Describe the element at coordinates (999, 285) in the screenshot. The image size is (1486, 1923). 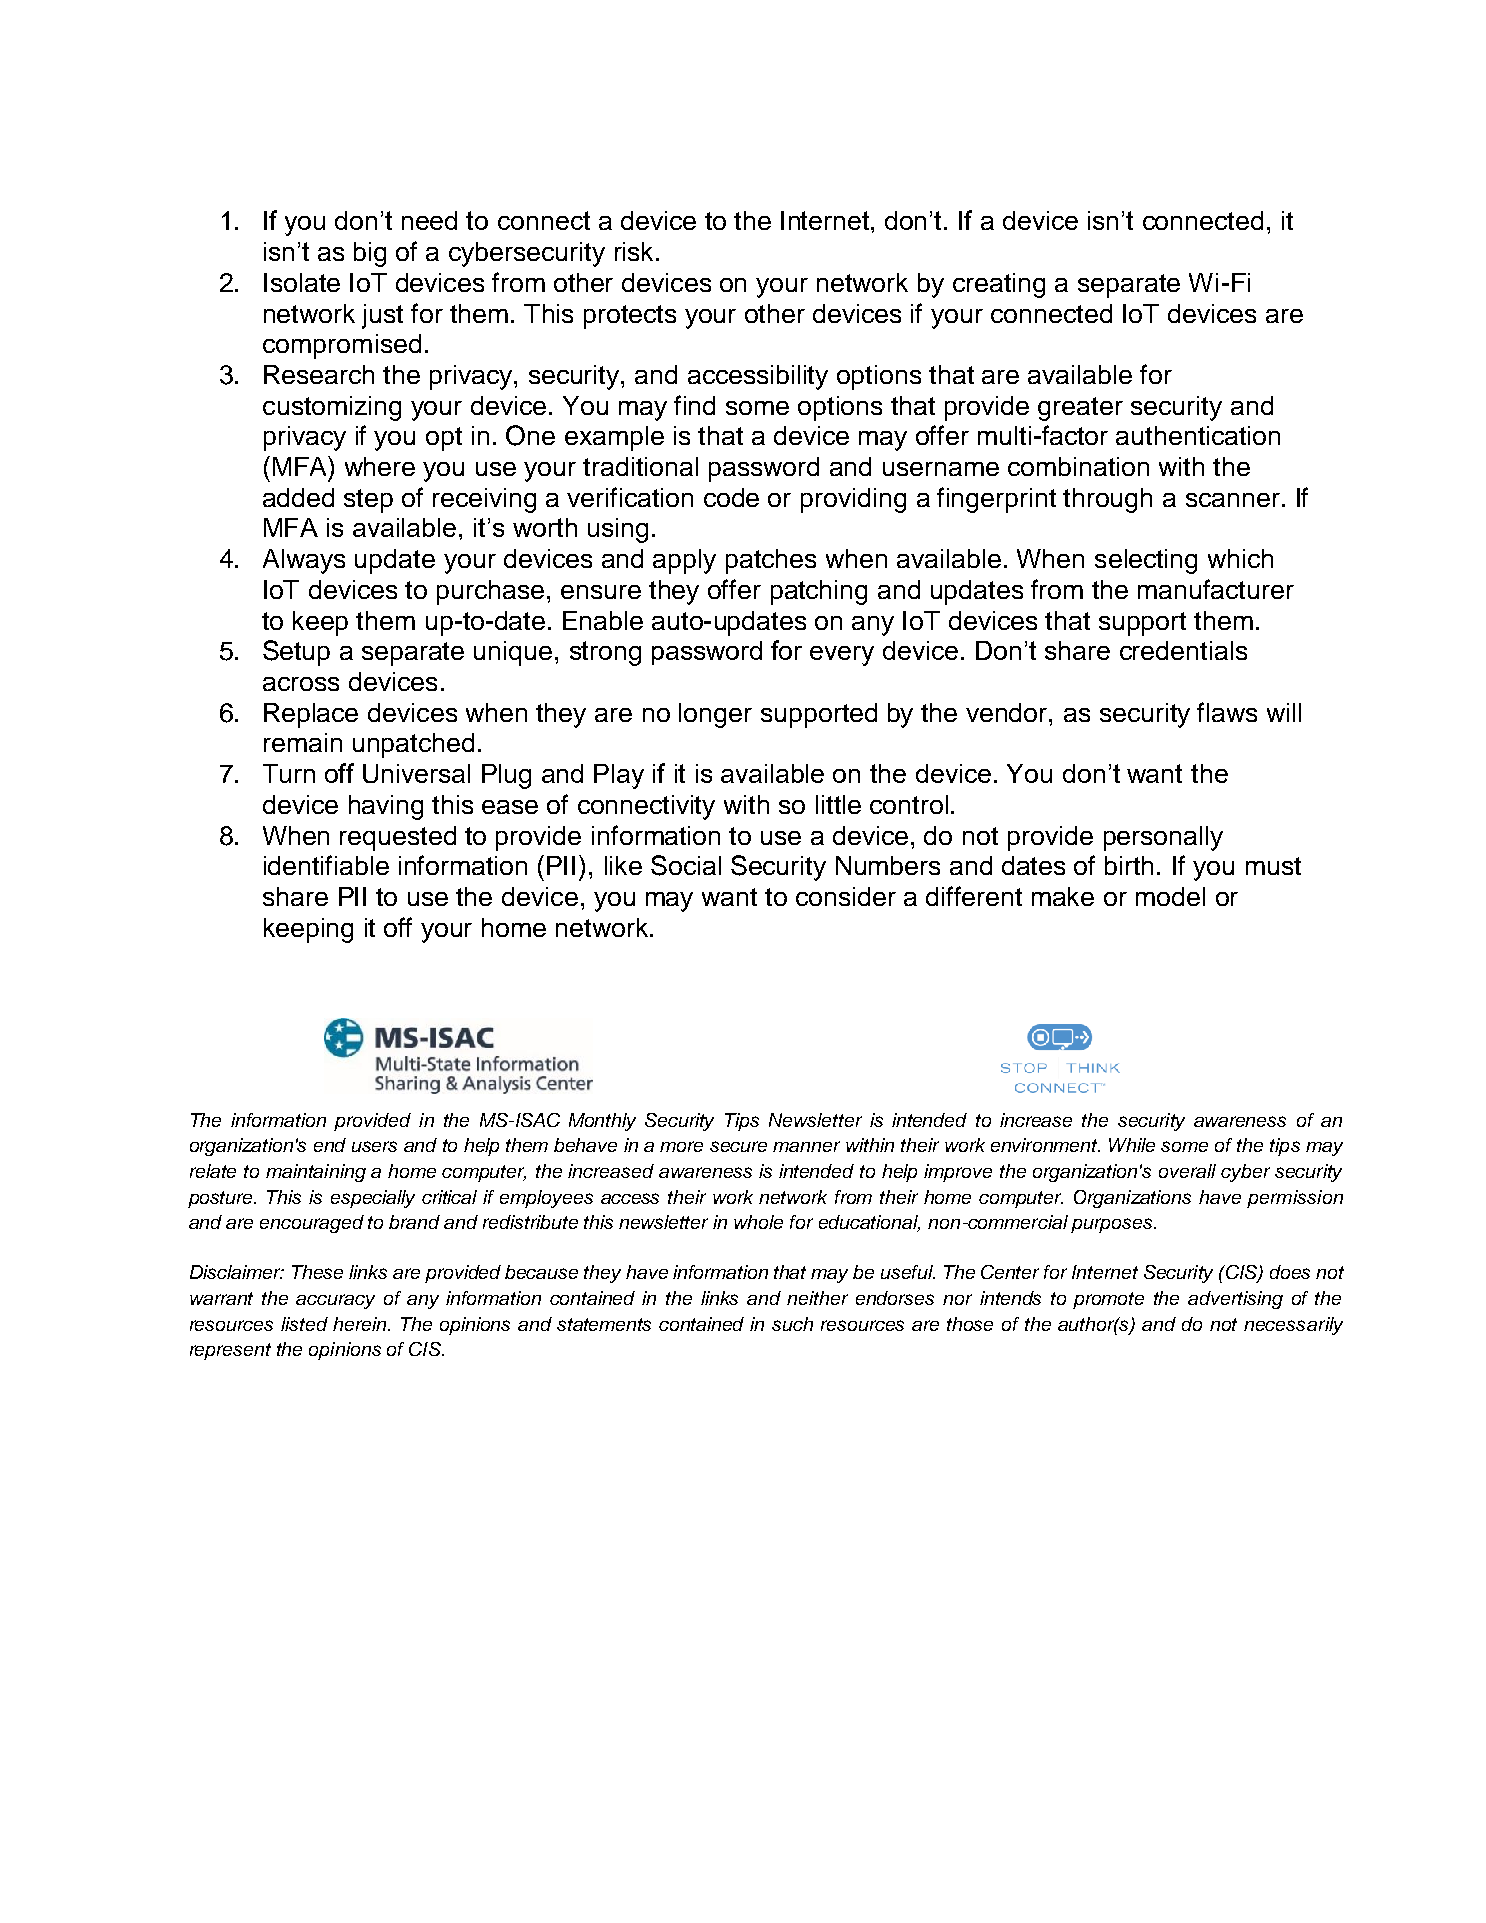
I see `creating` at that location.
